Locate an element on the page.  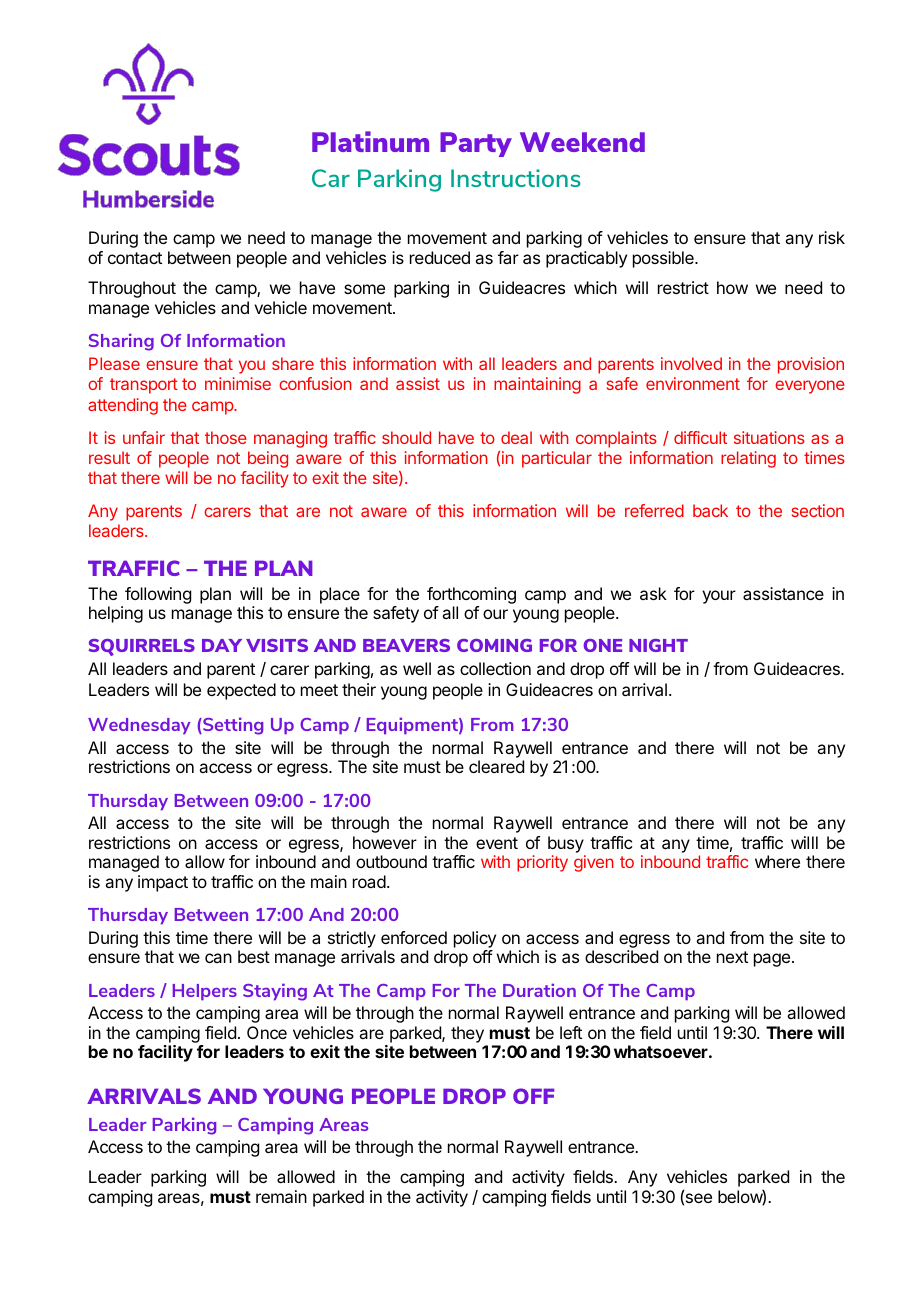
being is located at coordinates (268, 459).
